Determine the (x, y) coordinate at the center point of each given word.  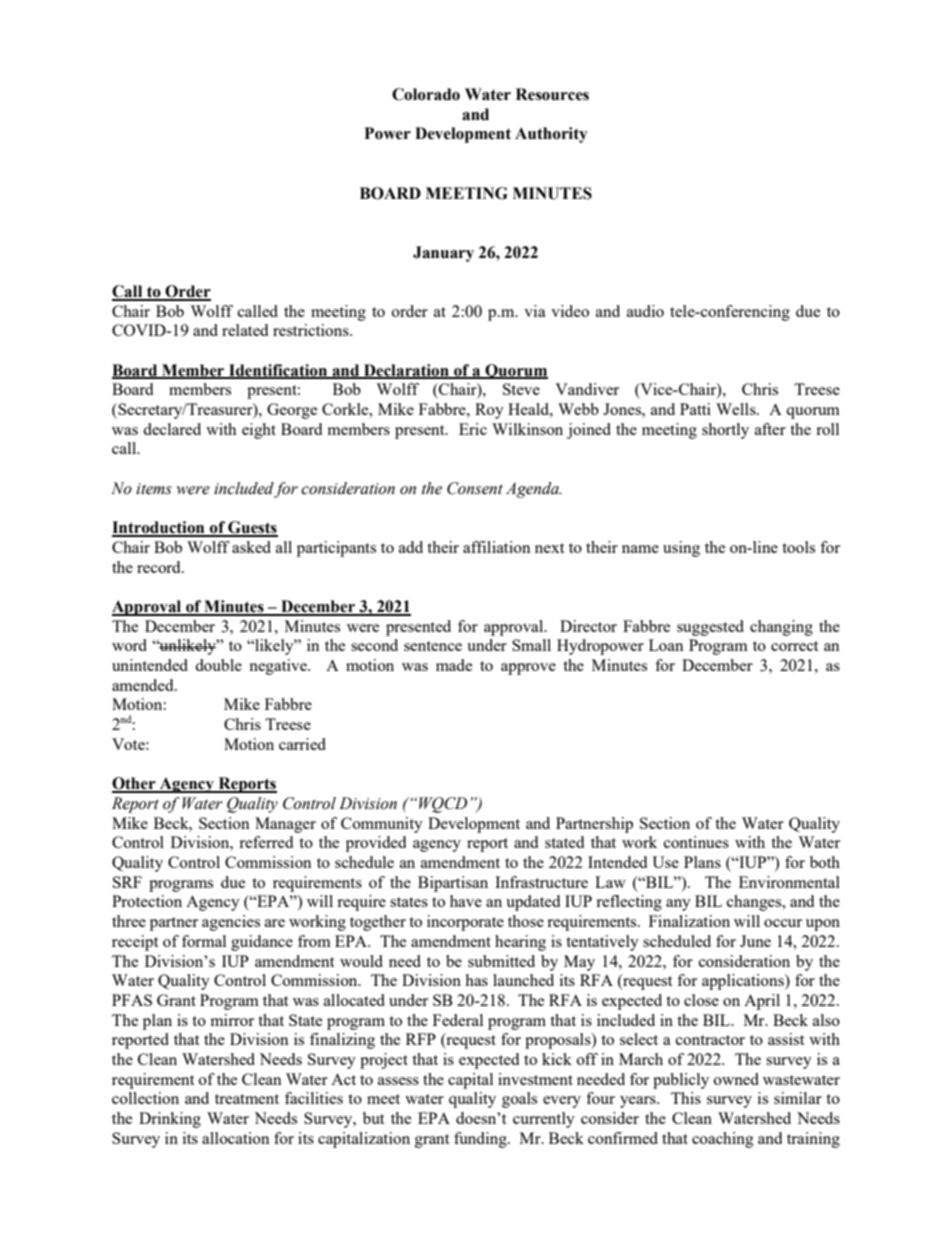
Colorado (426, 94)
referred (266, 842)
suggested (710, 628)
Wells (737, 409)
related (245, 330)
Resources (552, 94)
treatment (247, 1099)
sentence (433, 646)
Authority (551, 135)
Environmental (789, 882)
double (218, 665)
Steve (521, 389)
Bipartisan (453, 884)
